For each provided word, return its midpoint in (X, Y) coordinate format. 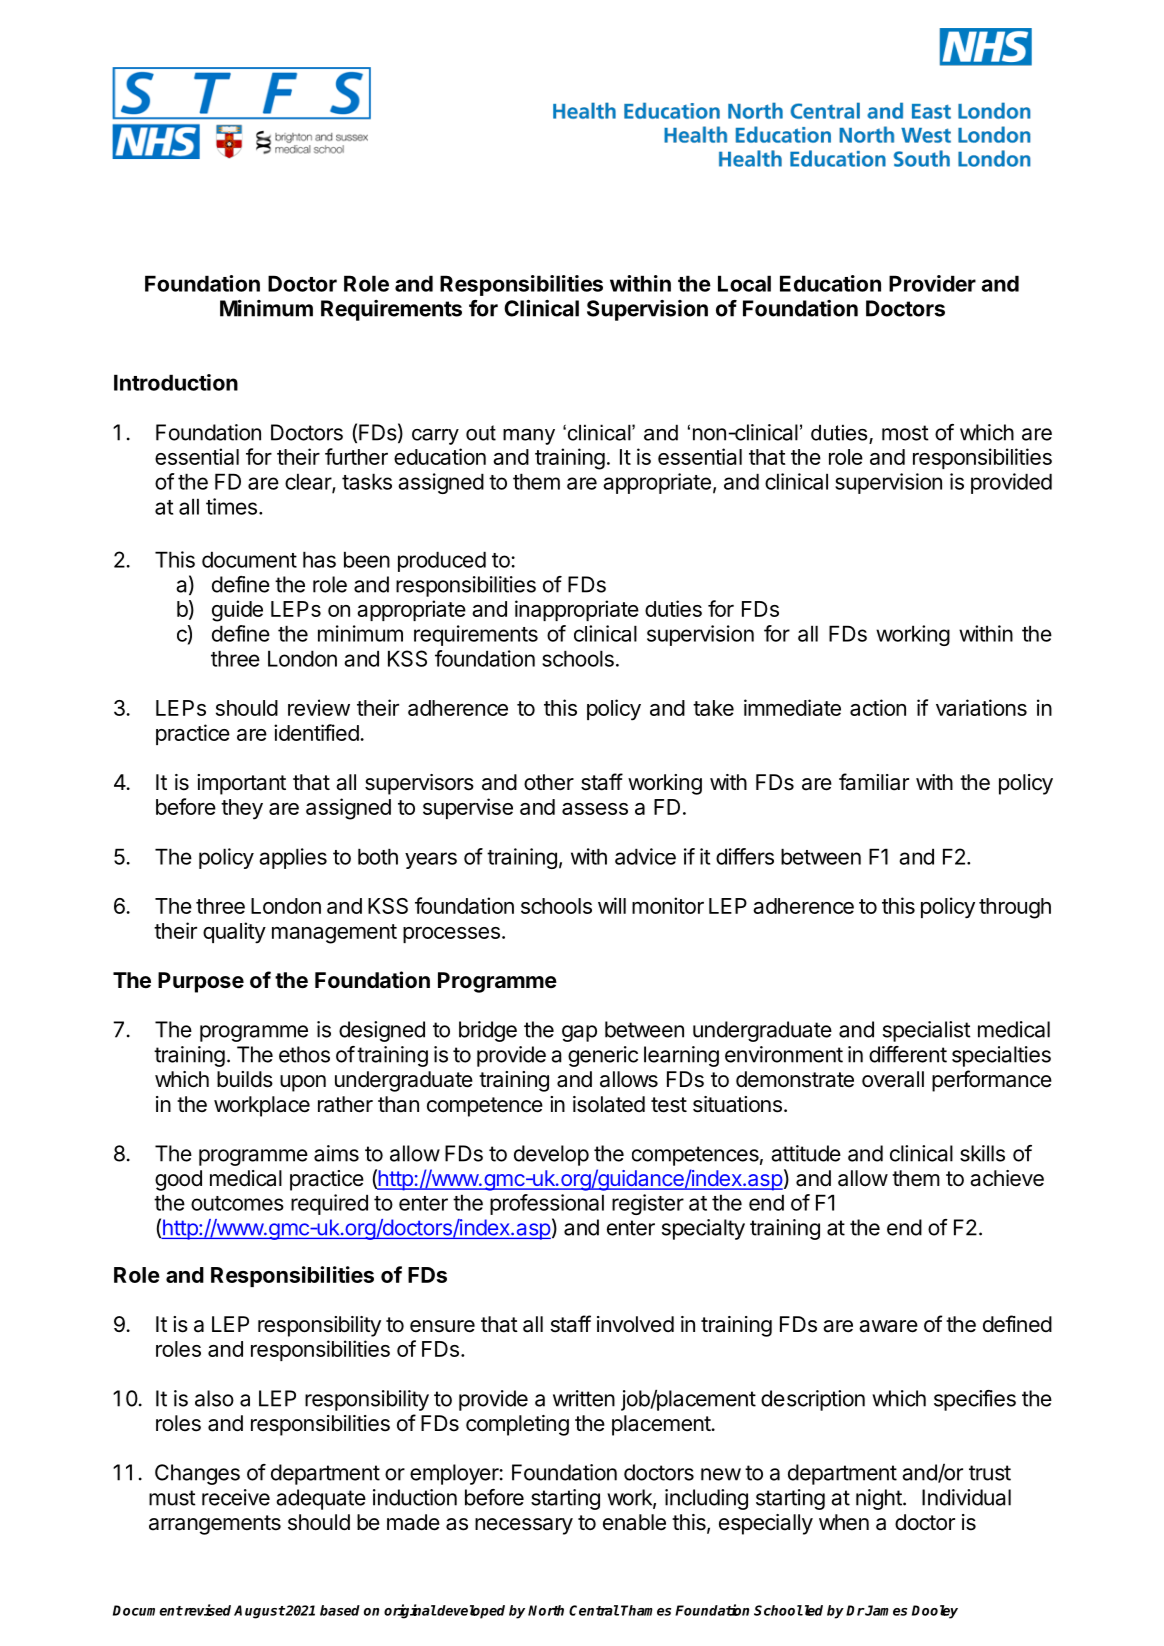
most (905, 433)
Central (594, 1610)
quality (234, 933)
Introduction (176, 382)
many (529, 437)
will (612, 905)
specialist (927, 1031)
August (259, 1612)
